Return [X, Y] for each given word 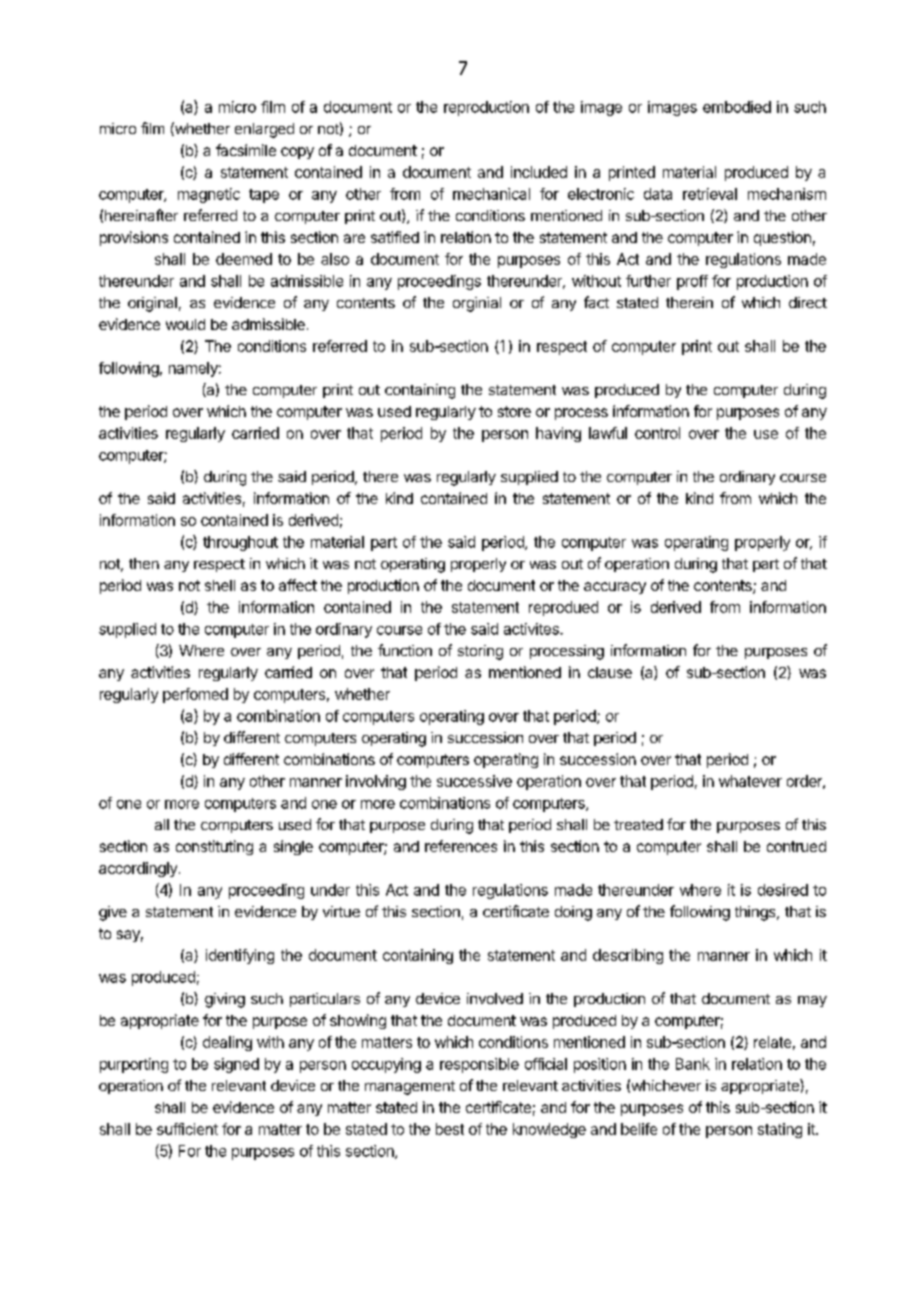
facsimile [246, 150]
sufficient [187, 1129]
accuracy [615, 588]
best [450, 1129]
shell [220, 585]
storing [480, 652]
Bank [693, 1064]
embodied [737, 107]
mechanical [491, 194]
